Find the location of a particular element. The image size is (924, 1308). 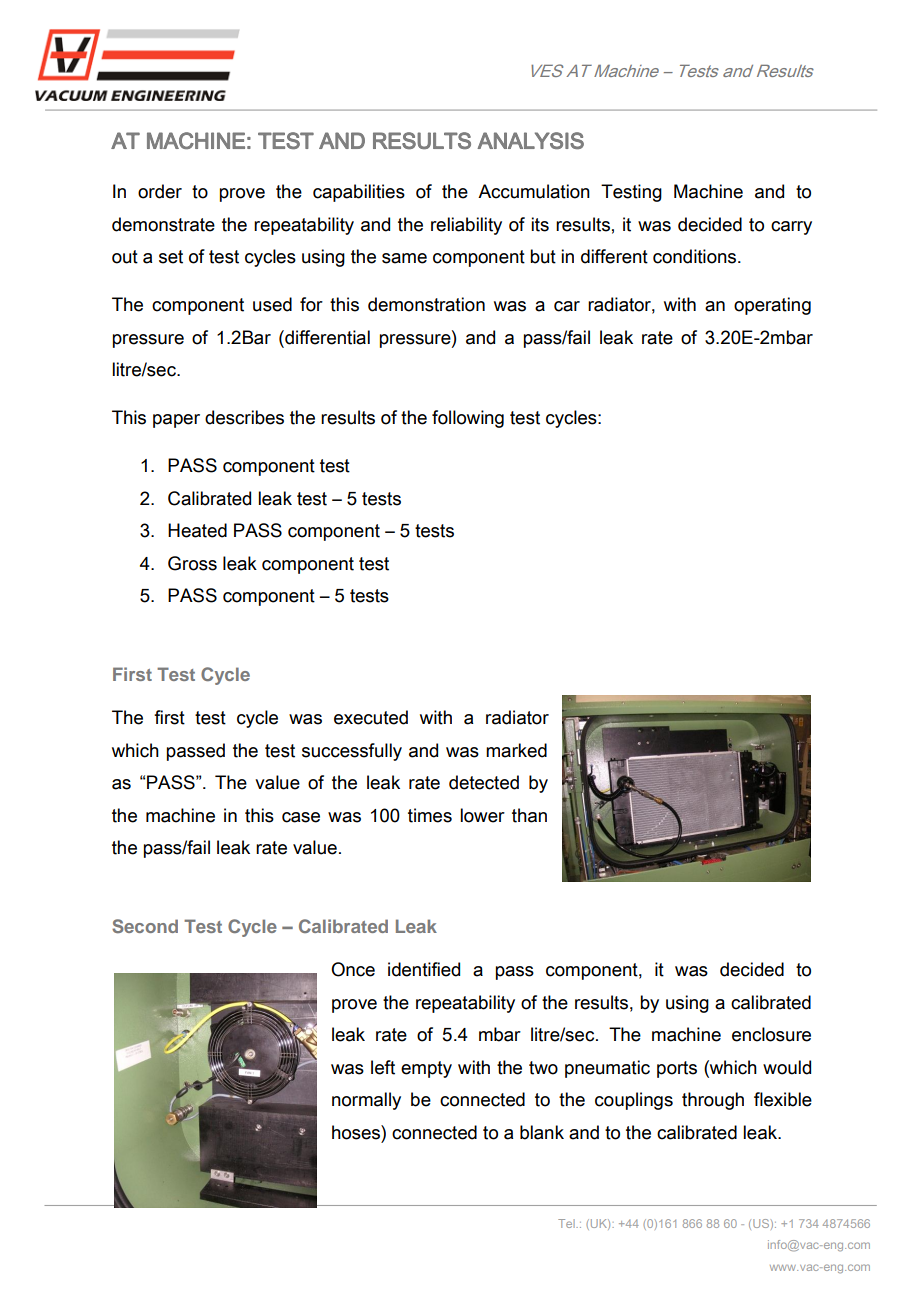

blank is located at coordinates (542, 1132).
